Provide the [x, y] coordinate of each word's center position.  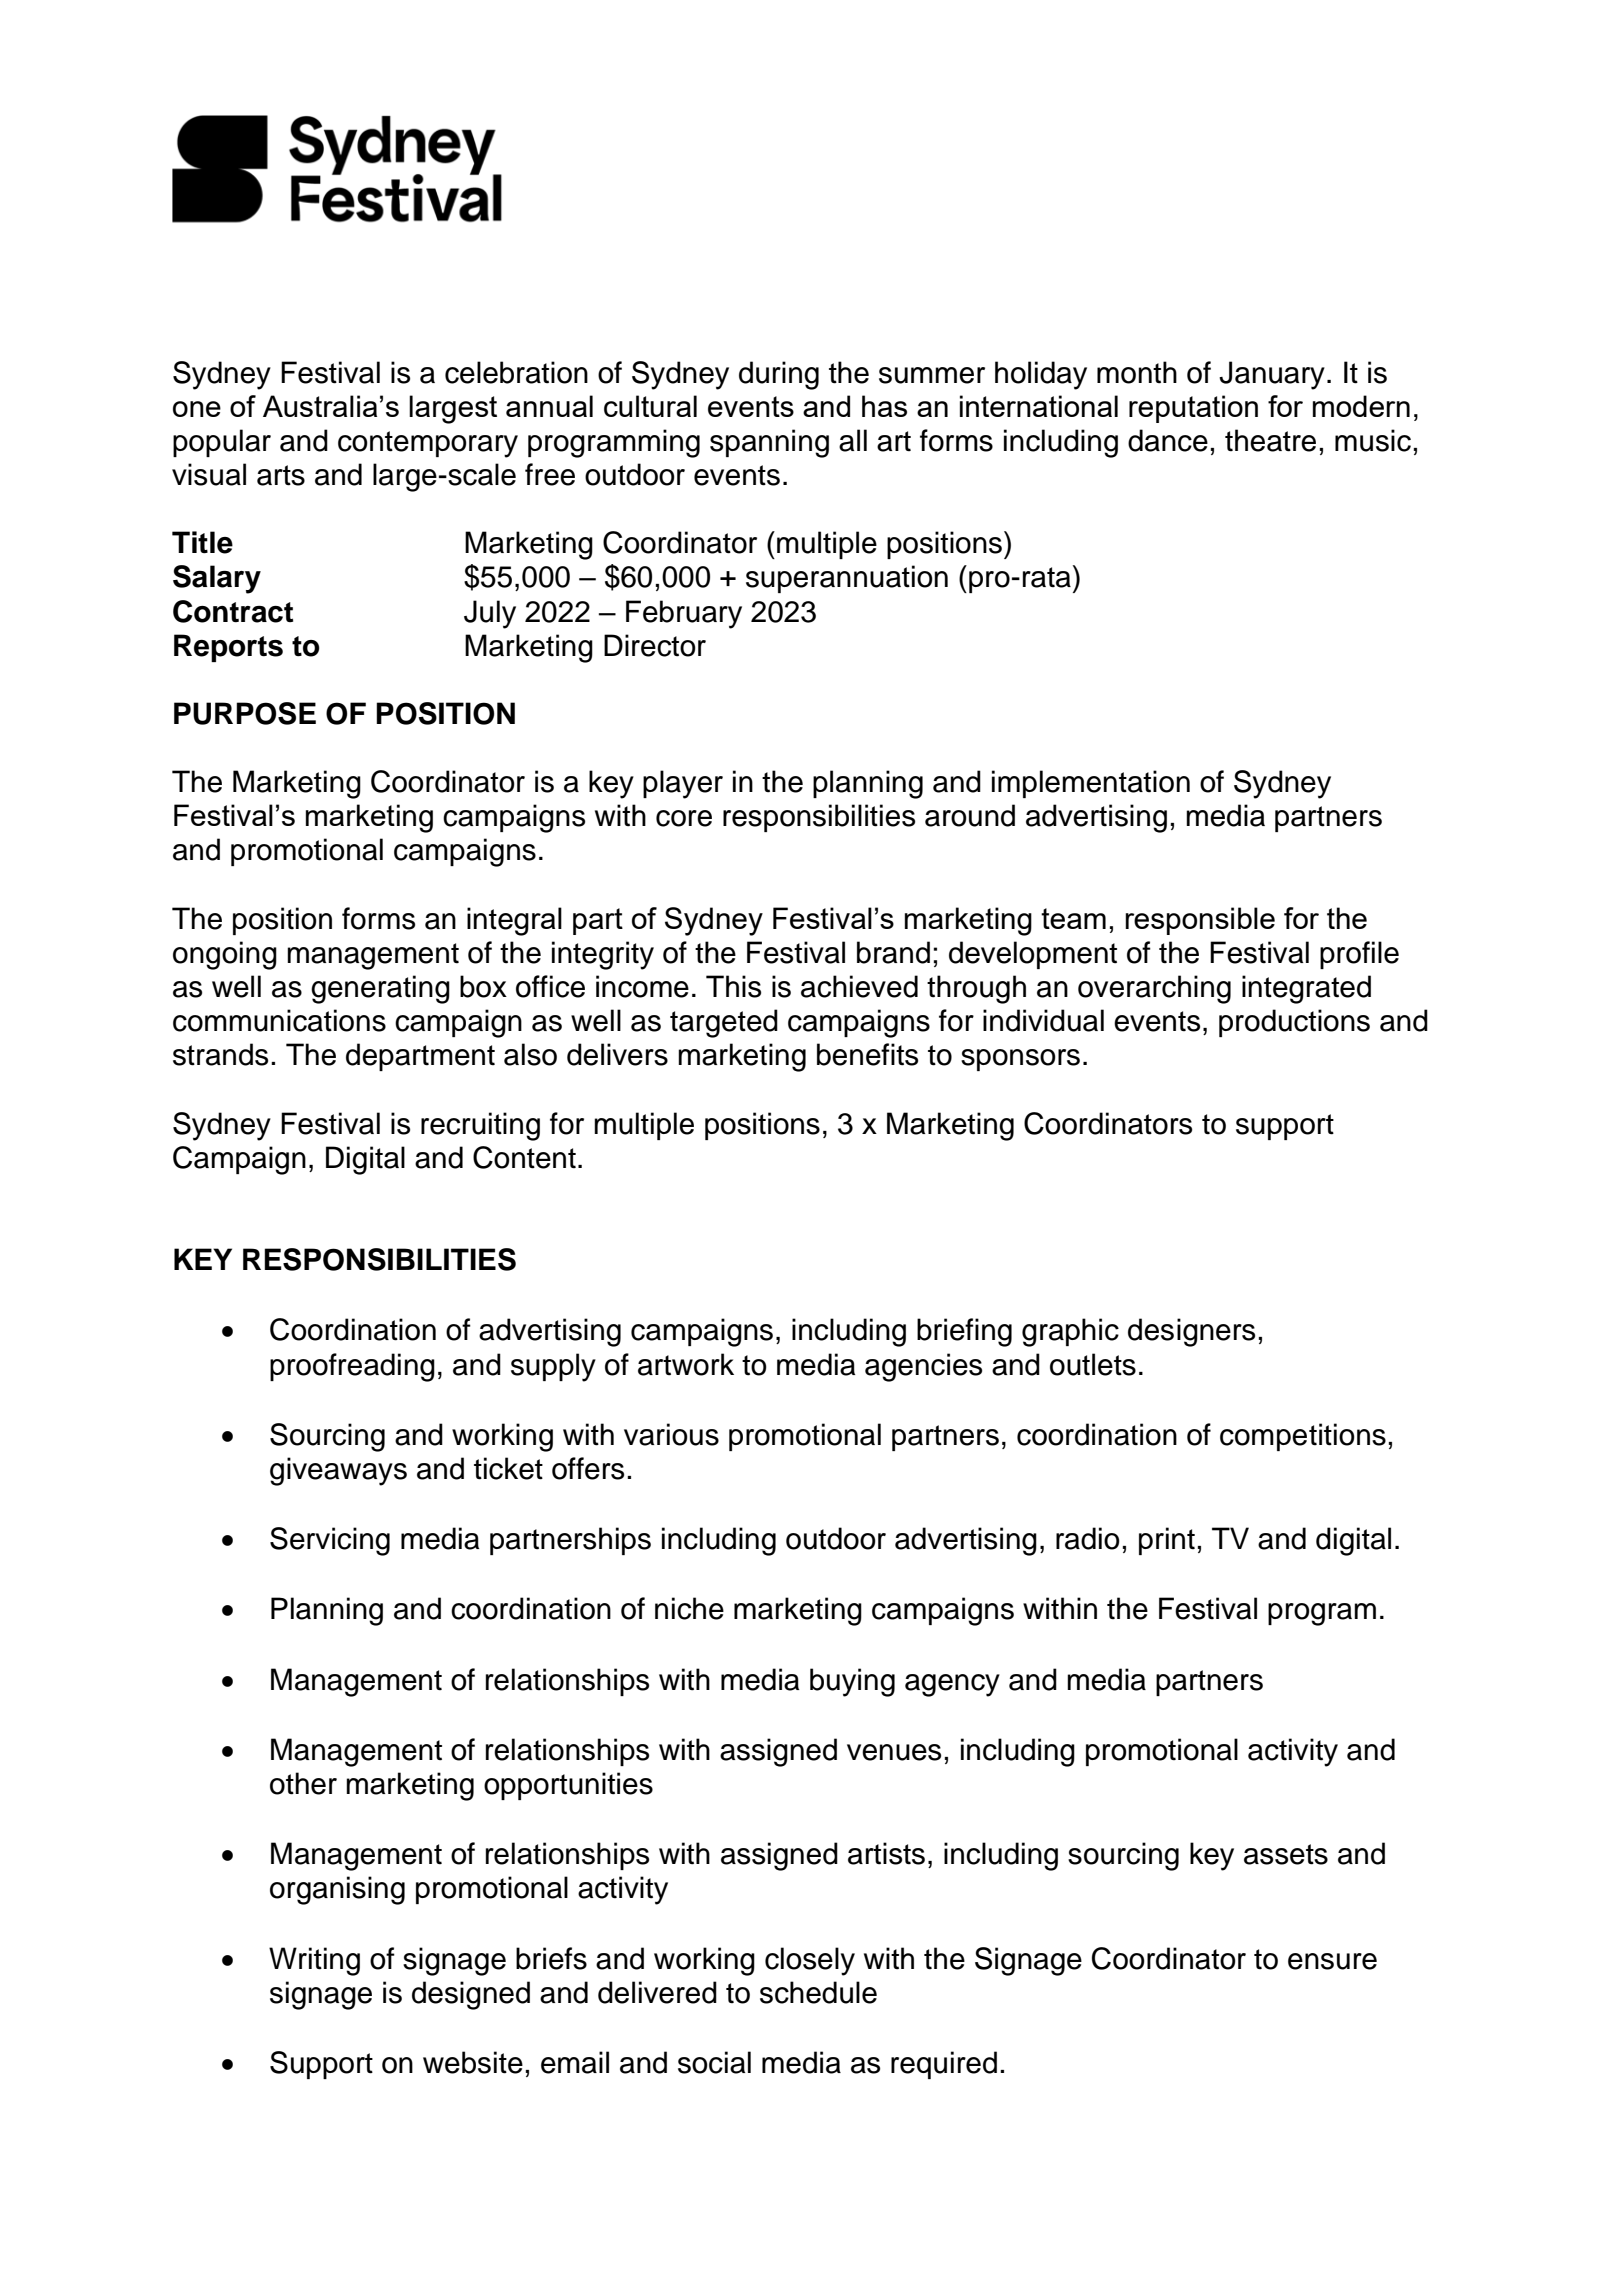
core [684, 818]
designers [1191, 1332]
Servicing [330, 1541]
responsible [1200, 921]
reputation [1193, 409]
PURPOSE [245, 713]
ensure [1332, 1961]
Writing [314, 1961]
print [1167, 1541]
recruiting [480, 1126]
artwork [686, 1364]
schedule [818, 1992]
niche [689, 1608]
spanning [769, 443]
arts [281, 475]
